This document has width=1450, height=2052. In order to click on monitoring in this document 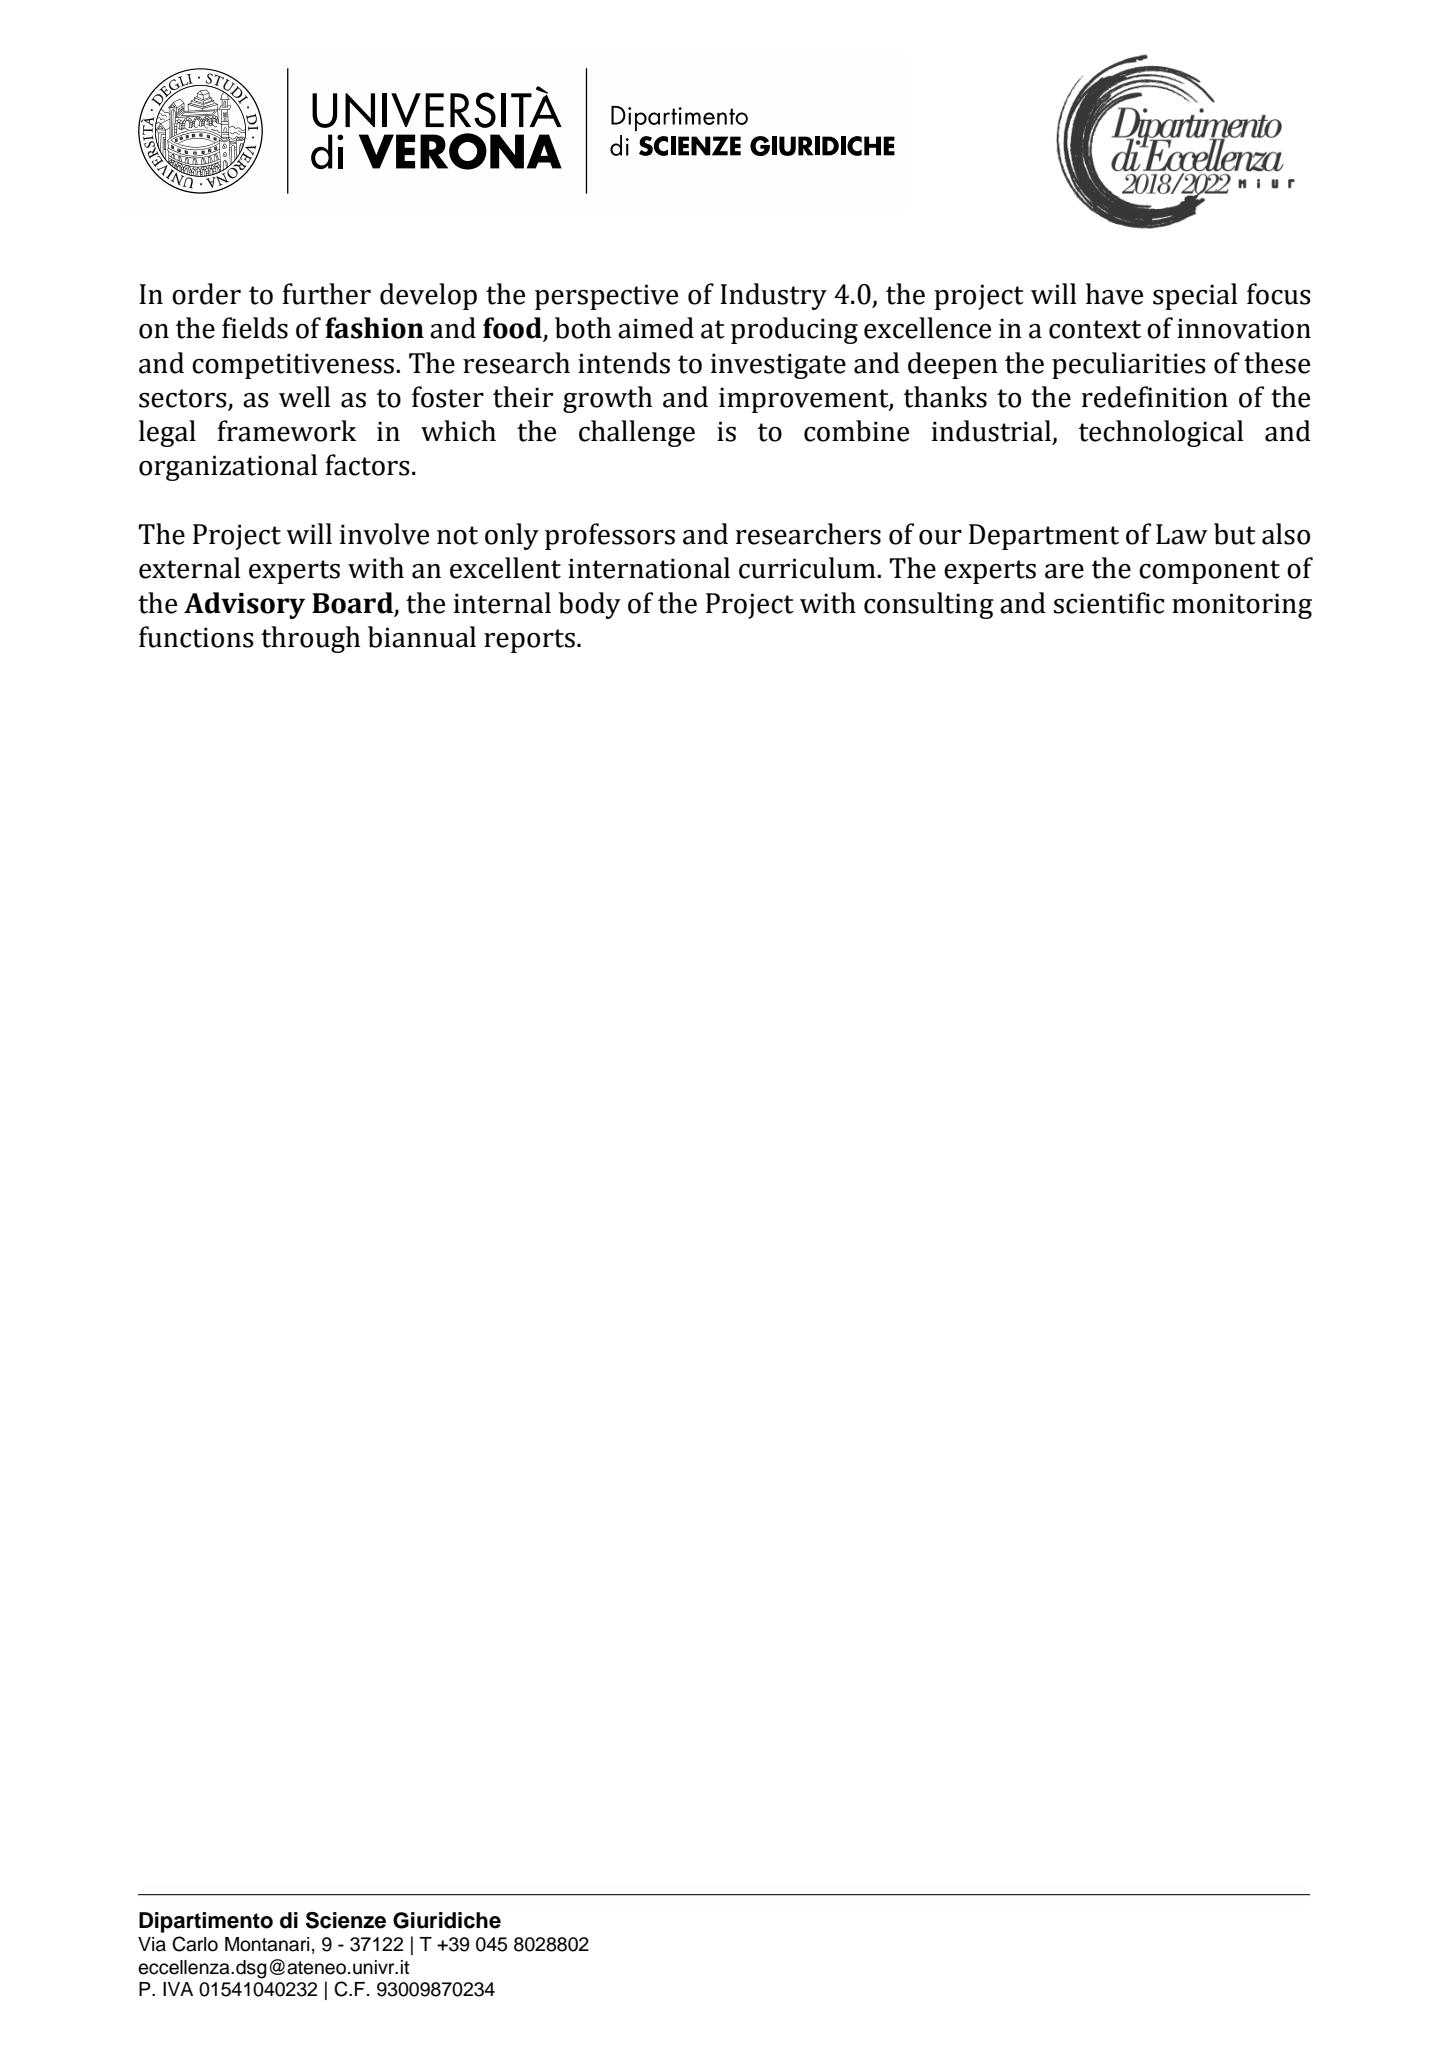, I will do `click(1242, 606)`.
